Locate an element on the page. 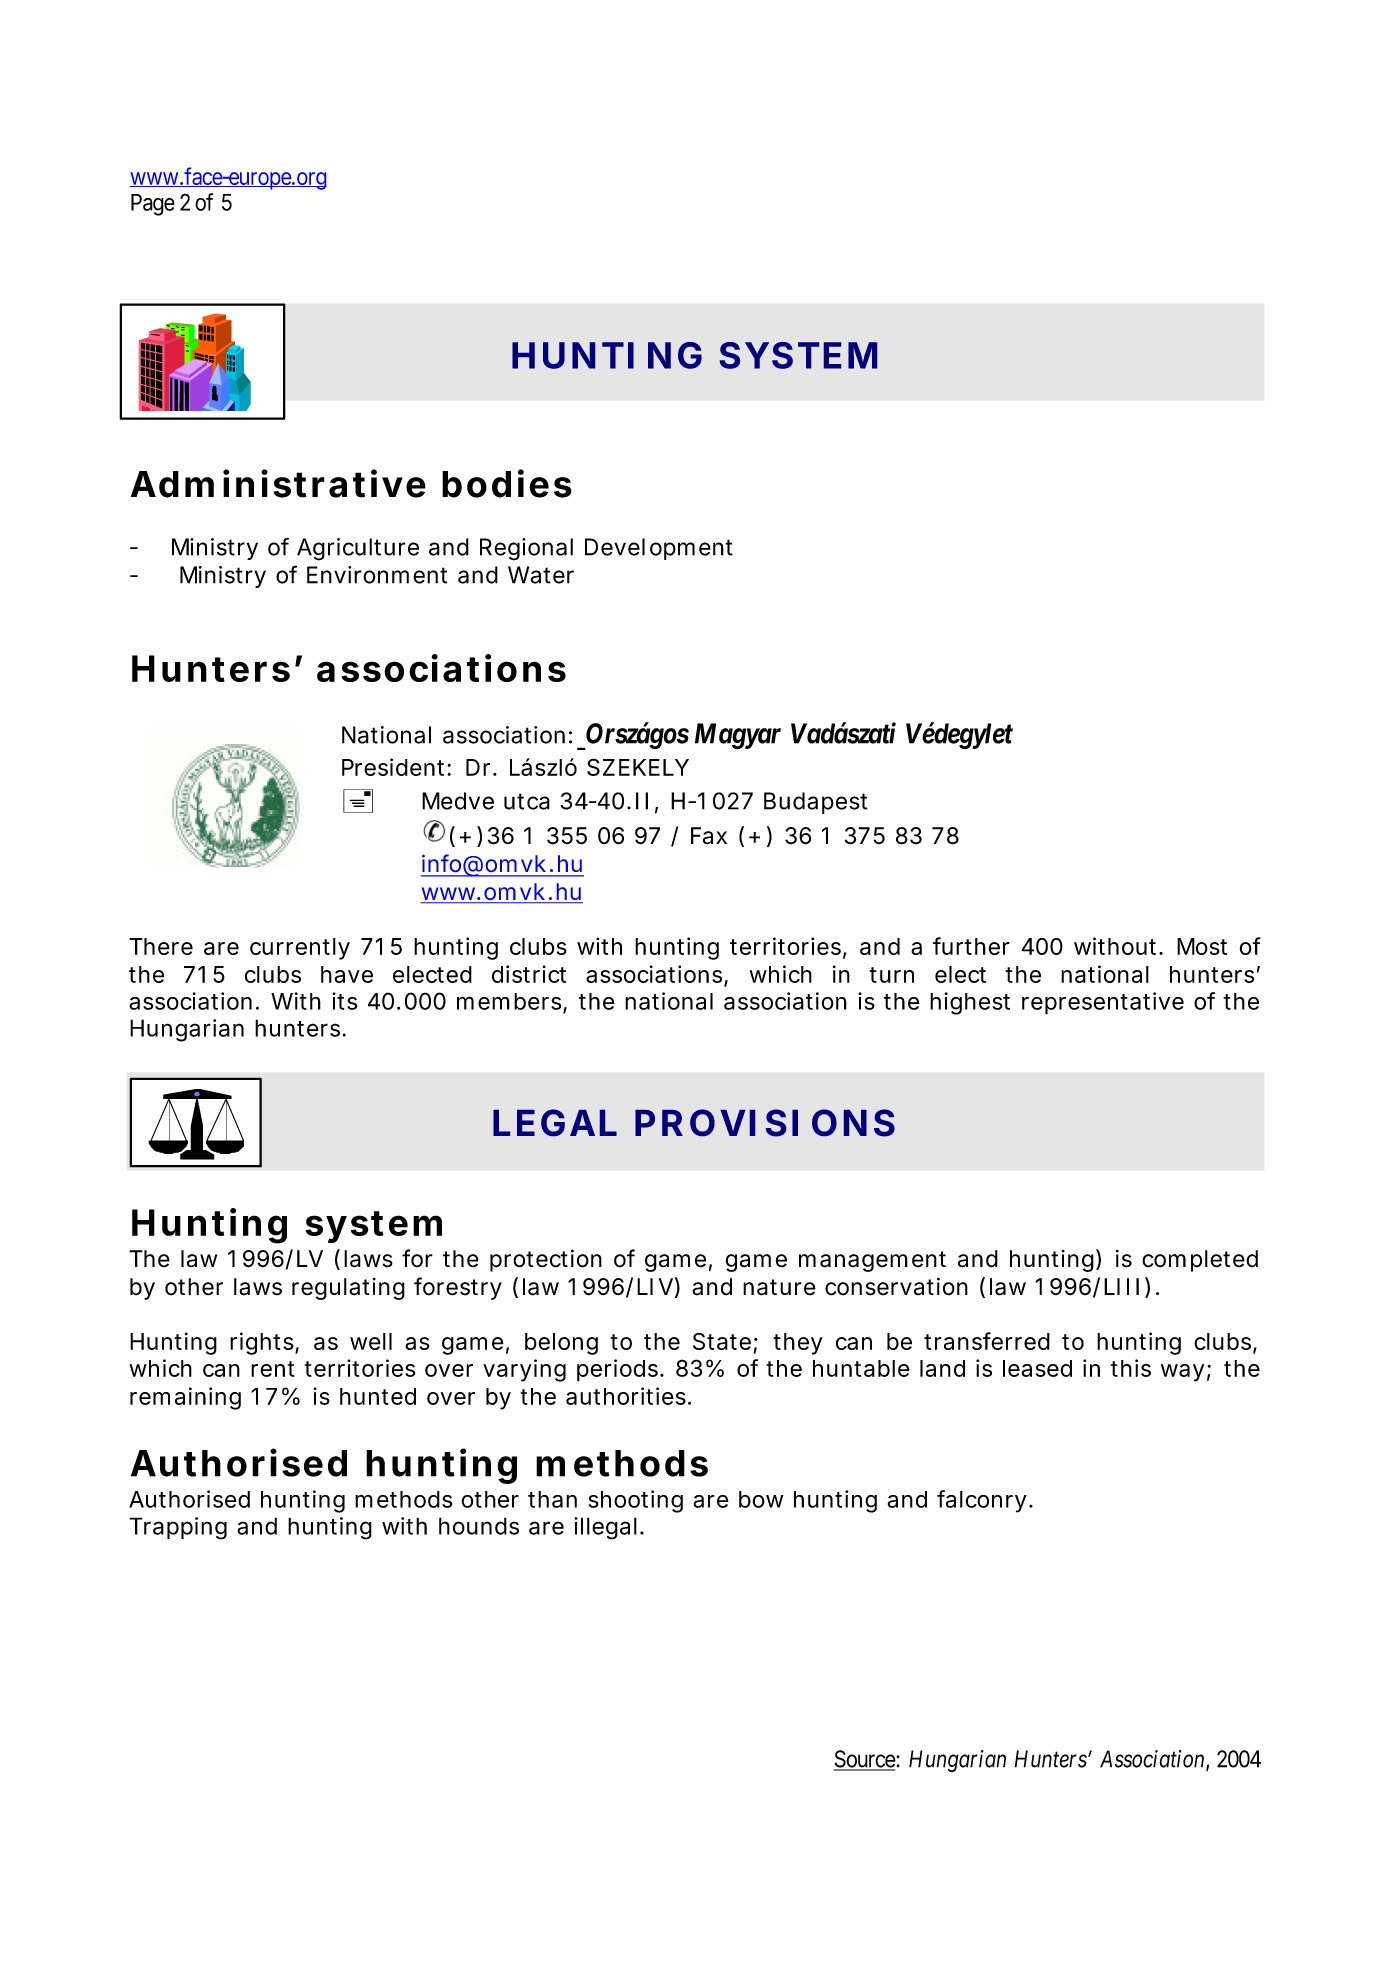 This document has height=1963, width=1387. Trapping is located at coordinates (178, 1528).
